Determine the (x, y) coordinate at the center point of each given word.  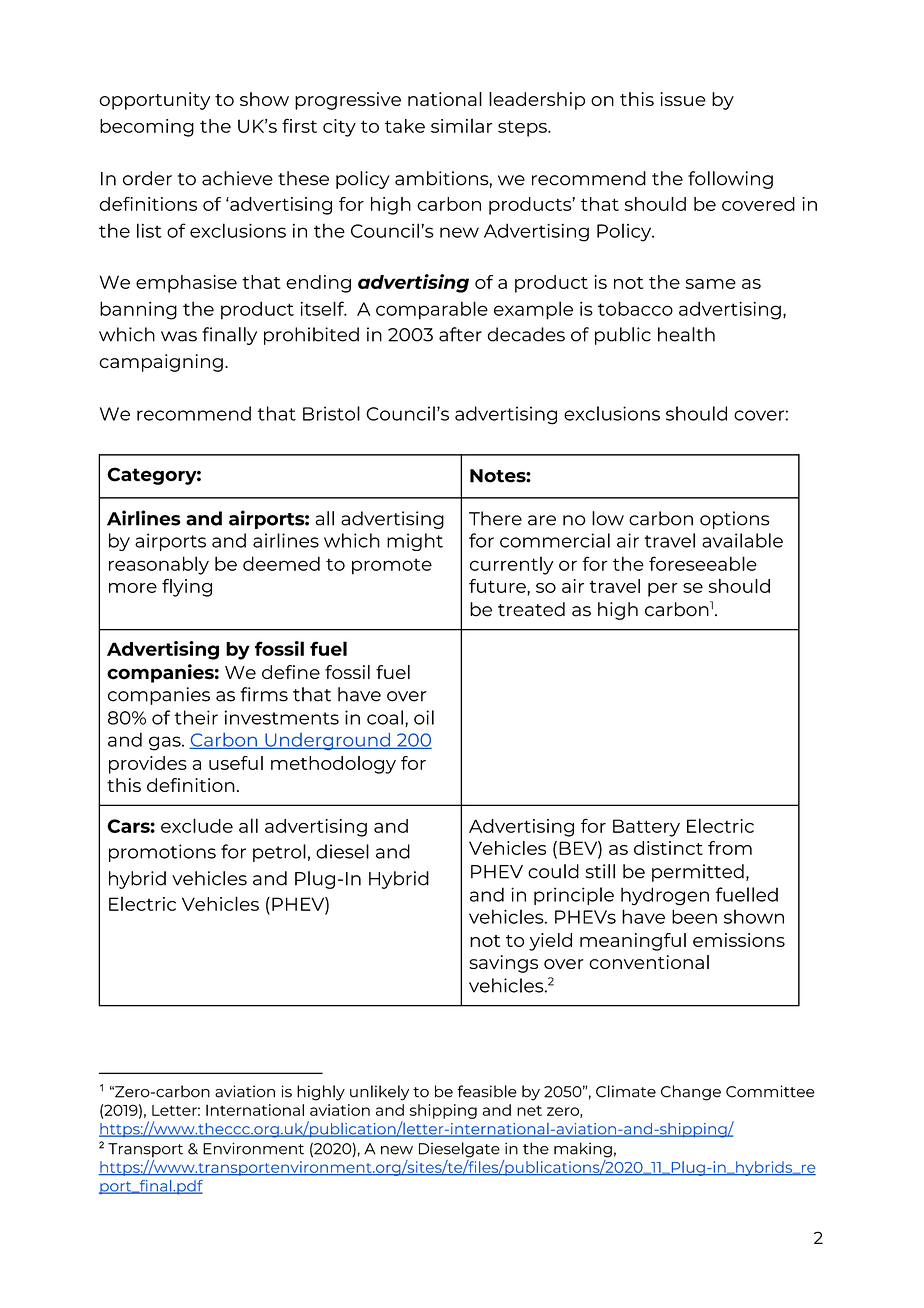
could (553, 871)
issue (683, 99)
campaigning (161, 363)
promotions (162, 853)
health (686, 334)
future (498, 586)
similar (462, 125)
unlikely (379, 1093)
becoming (147, 128)
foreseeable (703, 563)
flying (187, 588)
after (460, 334)
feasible (487, 1091)
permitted (698, 873)
